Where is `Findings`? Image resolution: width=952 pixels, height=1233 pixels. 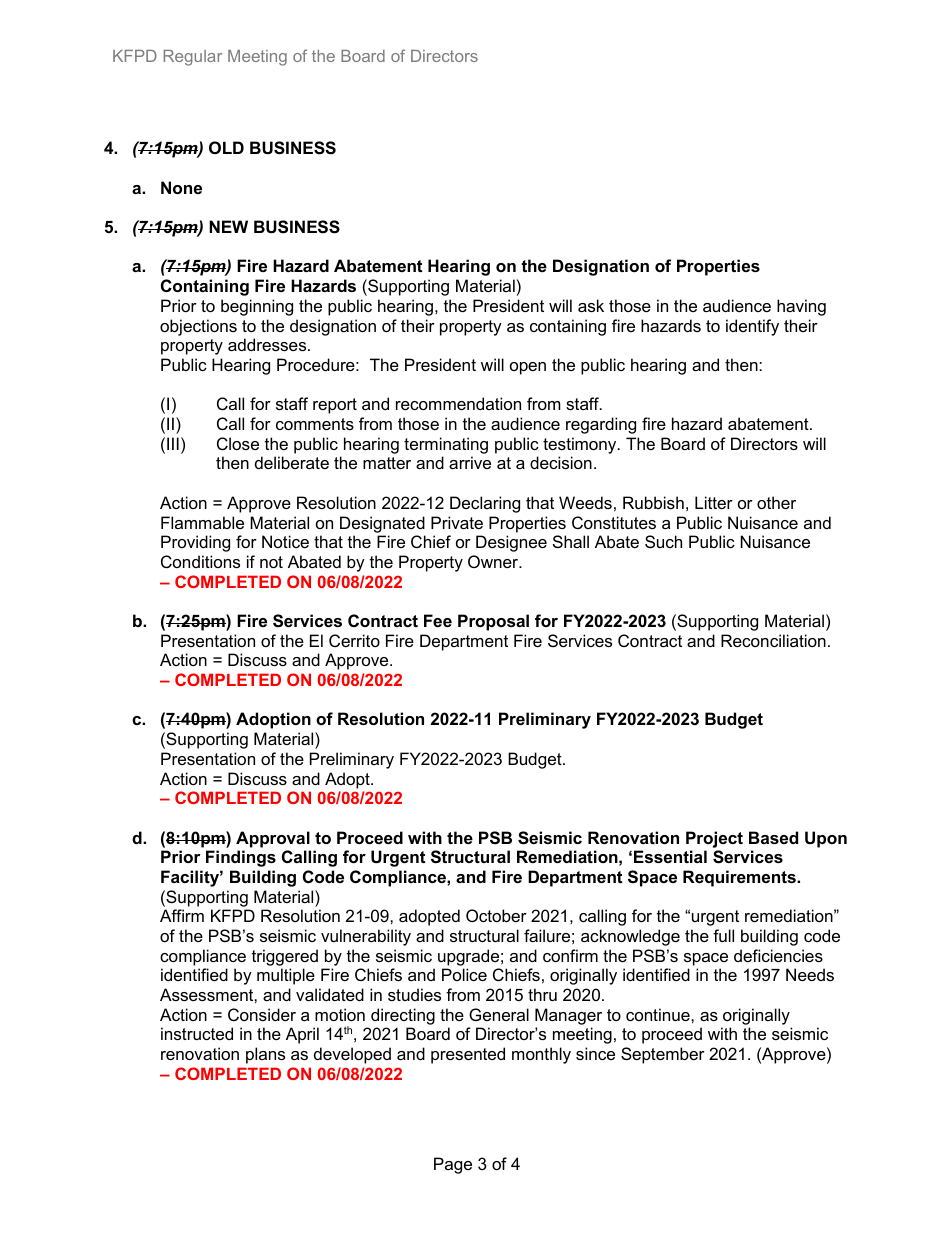
Findings is located at coordinates (241, 858).
